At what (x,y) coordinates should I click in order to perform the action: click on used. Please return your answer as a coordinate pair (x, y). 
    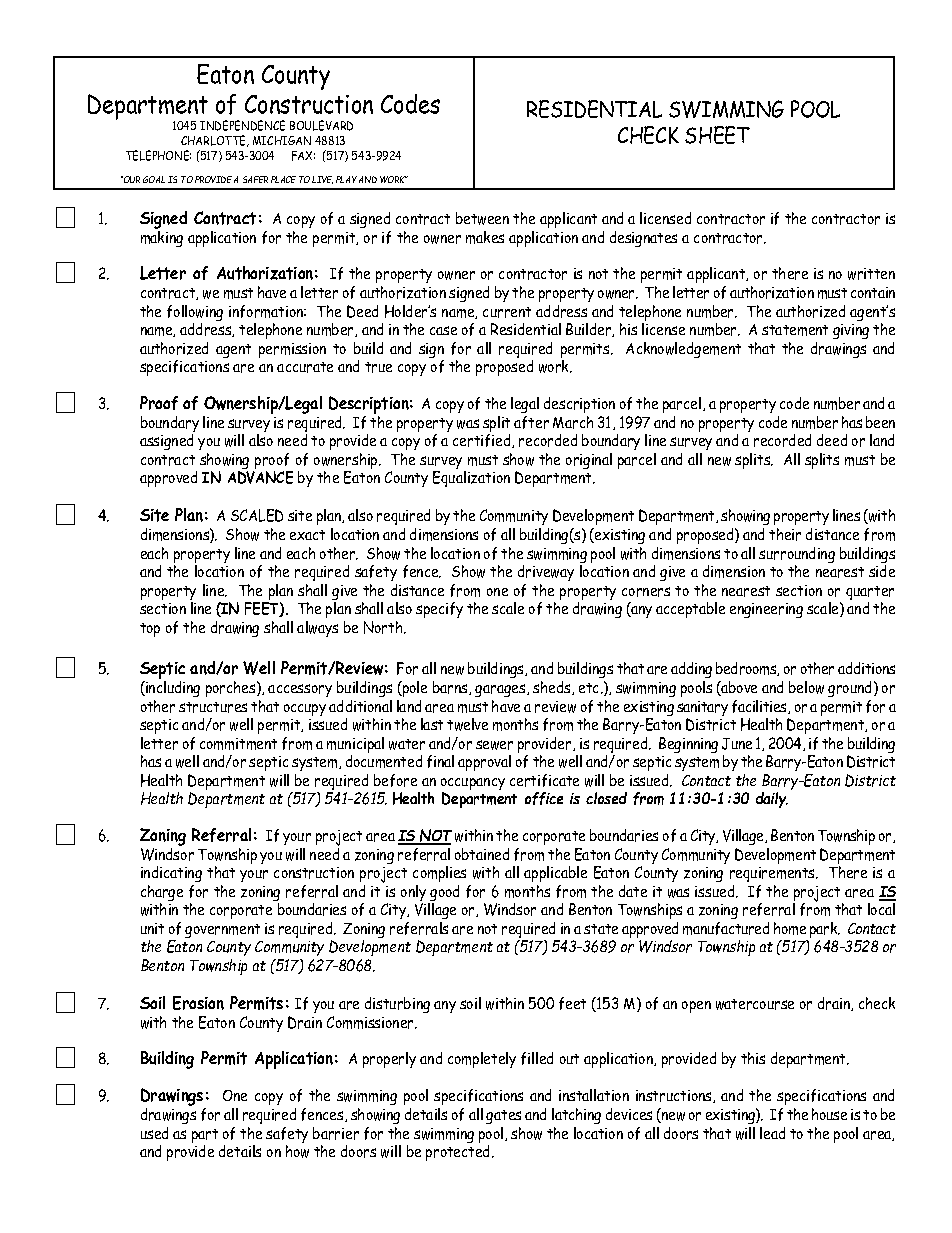
    Looking at the image, I should click on (154, 1133).
